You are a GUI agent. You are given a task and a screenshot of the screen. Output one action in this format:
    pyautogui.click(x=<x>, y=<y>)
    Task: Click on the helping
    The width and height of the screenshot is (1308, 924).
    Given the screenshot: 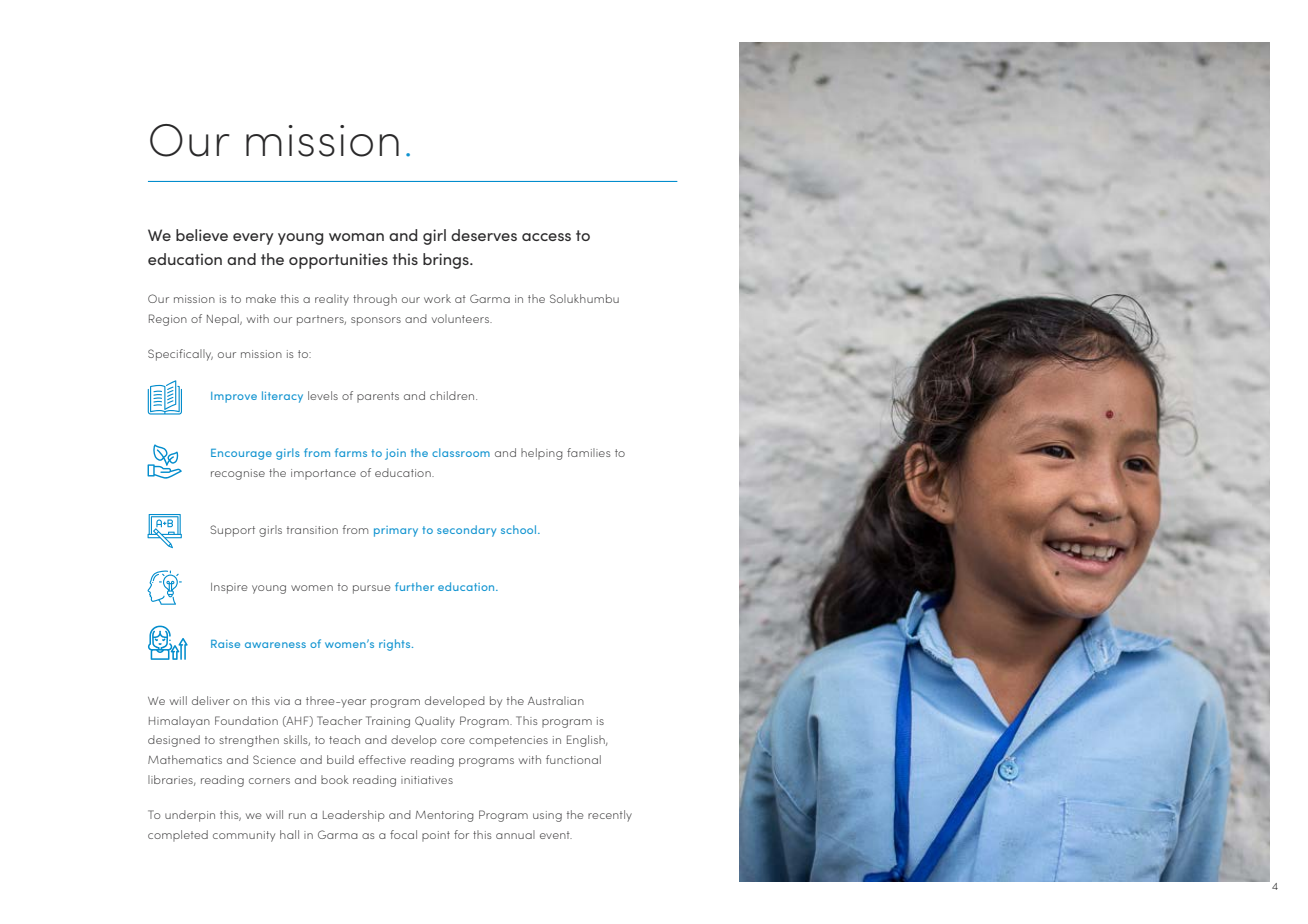 What is the action you would take?
    pyautogui.click(x=542, y=454)
